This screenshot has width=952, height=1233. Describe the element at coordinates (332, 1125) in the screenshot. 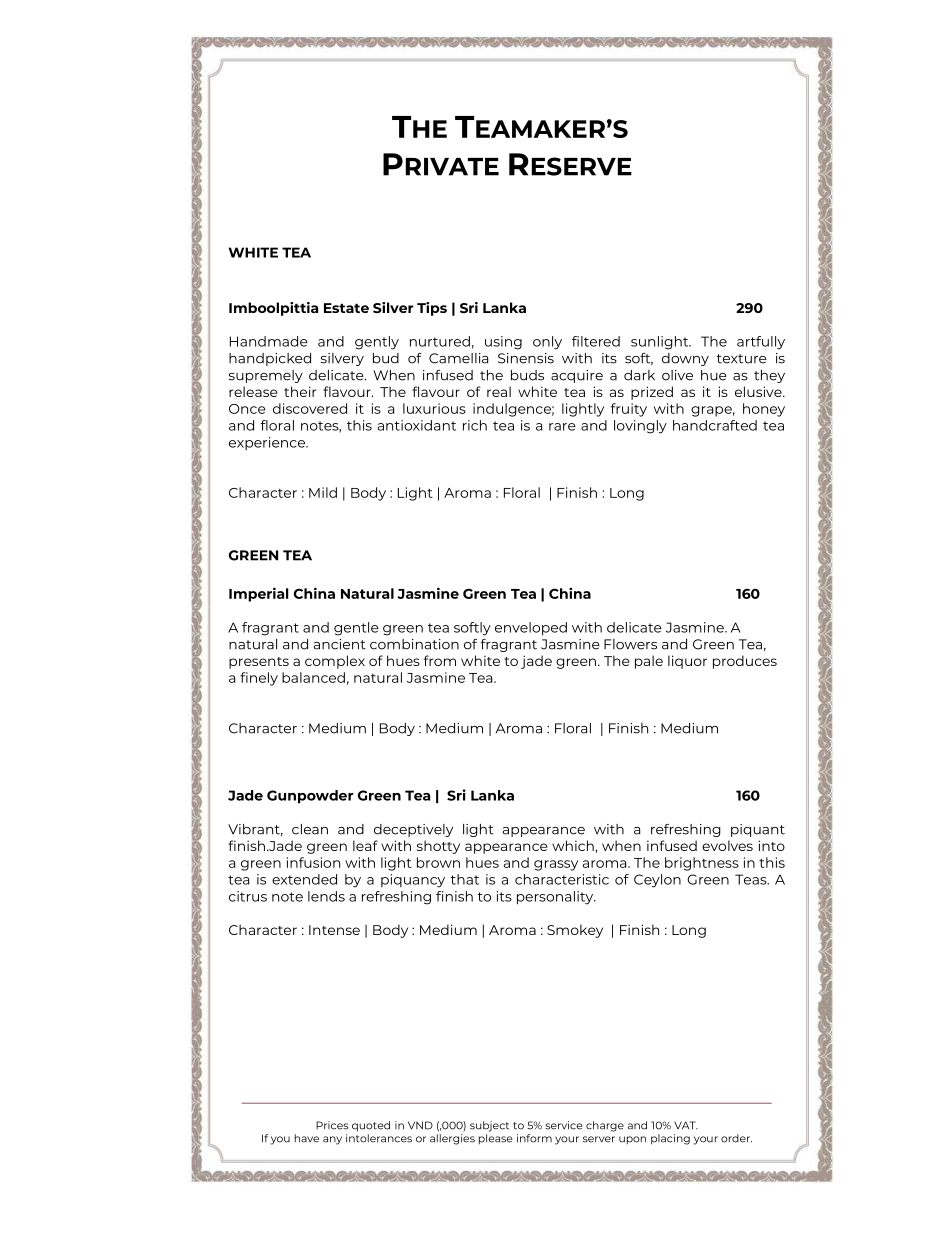

I see `Prices` at that location.
